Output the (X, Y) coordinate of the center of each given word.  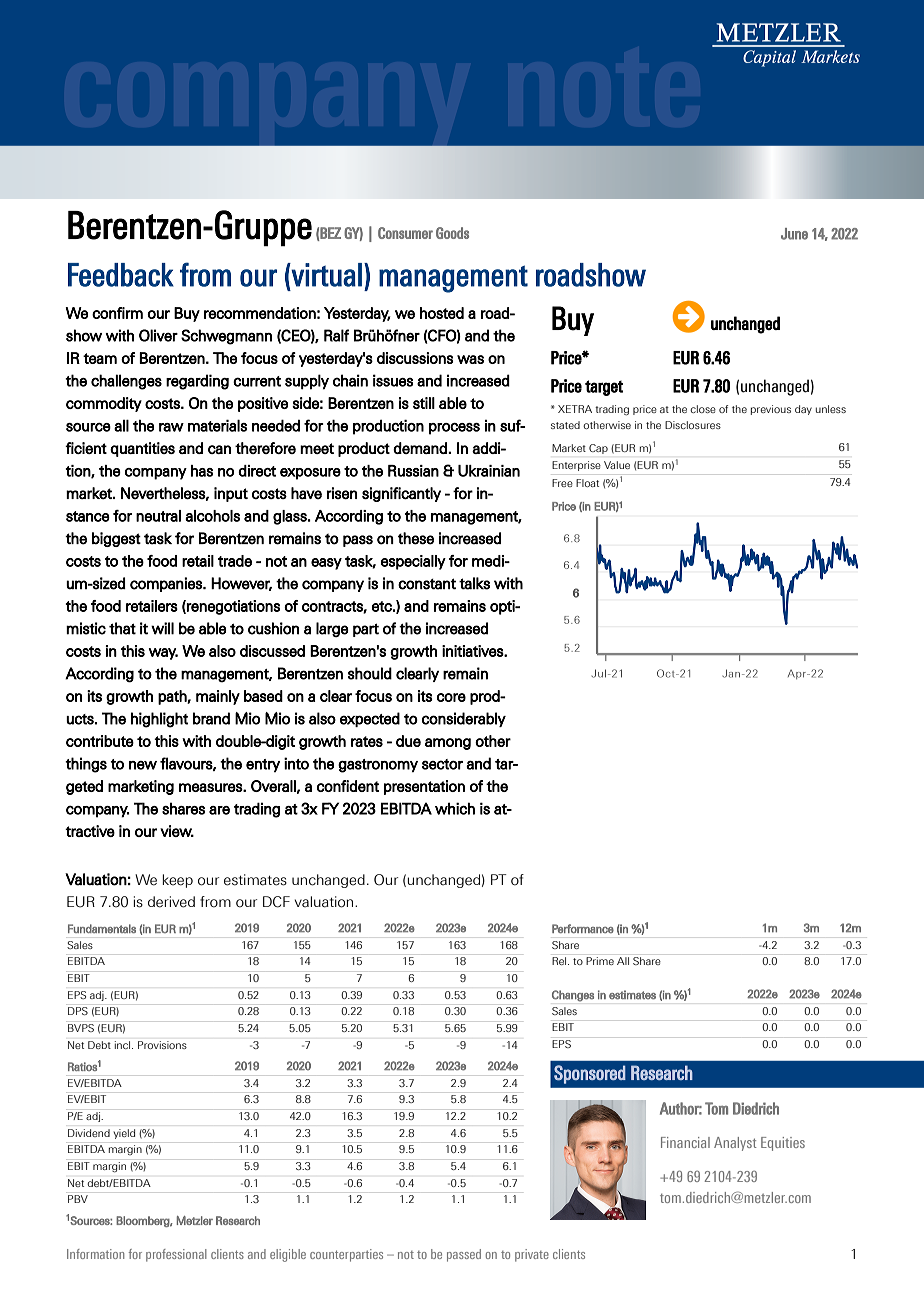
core (451, 697)
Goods (452, 233)
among (448, 744)
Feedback (121, 275)
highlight (159, 720)
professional (176, 1255)
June (794, 234)
